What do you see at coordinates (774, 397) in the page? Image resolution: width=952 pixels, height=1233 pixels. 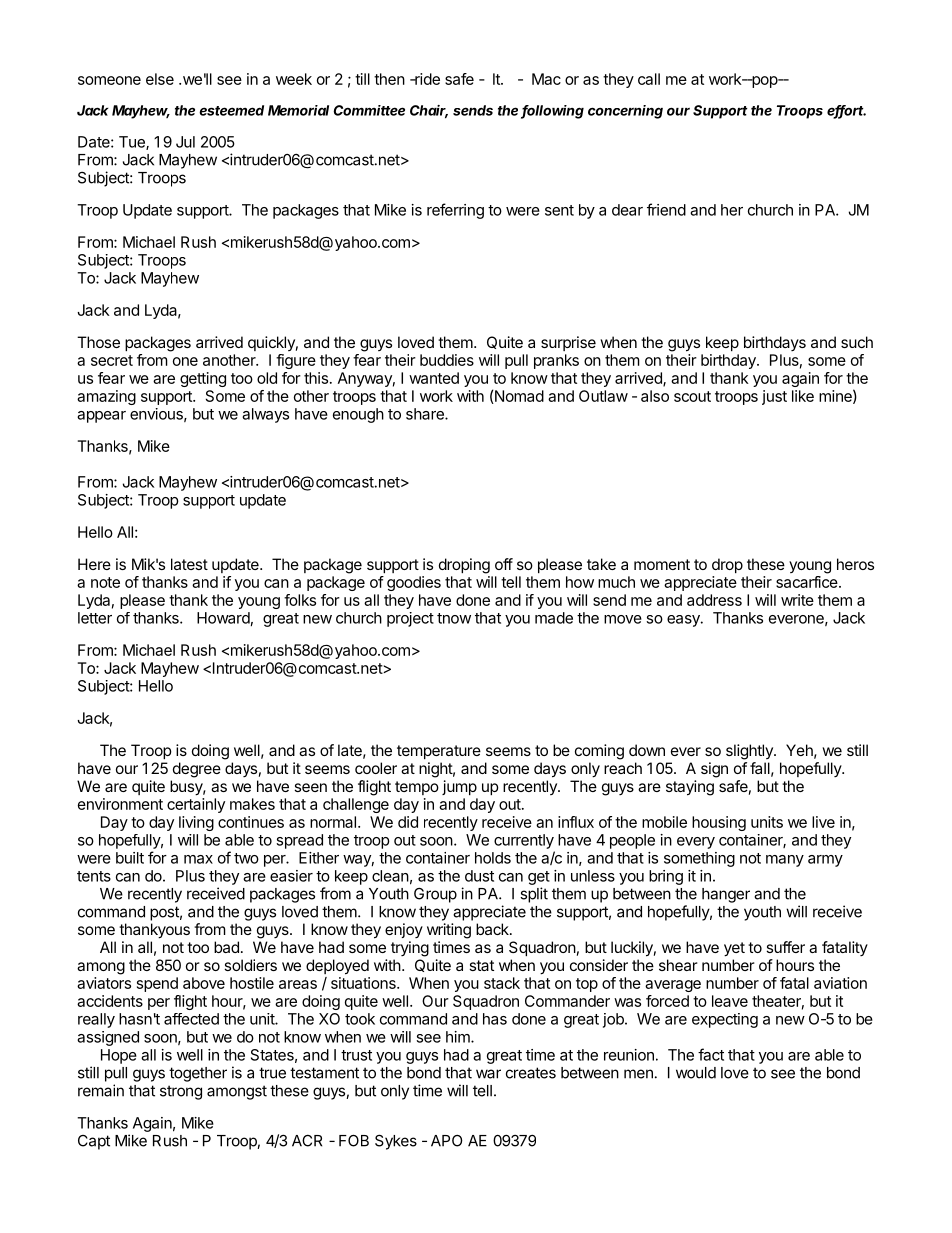 I see `just` at bounding box center [774, 397].
